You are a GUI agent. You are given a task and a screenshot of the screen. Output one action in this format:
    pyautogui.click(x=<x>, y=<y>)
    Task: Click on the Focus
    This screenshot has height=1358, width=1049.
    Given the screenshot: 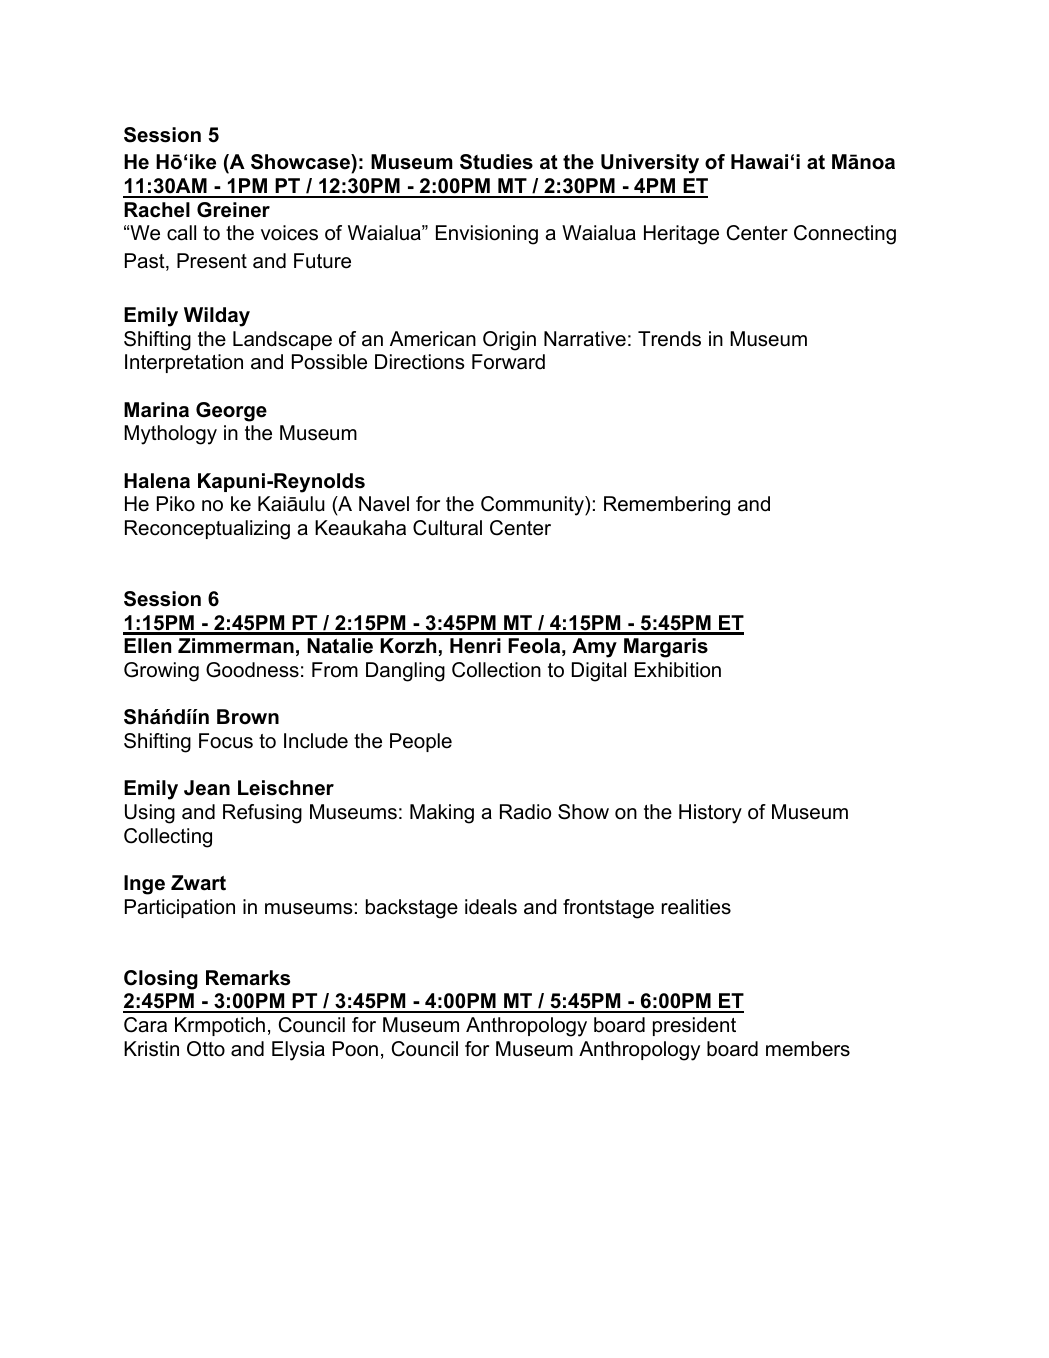 What is the action you would take?
    pyautogui.click(x=226, y=741)
